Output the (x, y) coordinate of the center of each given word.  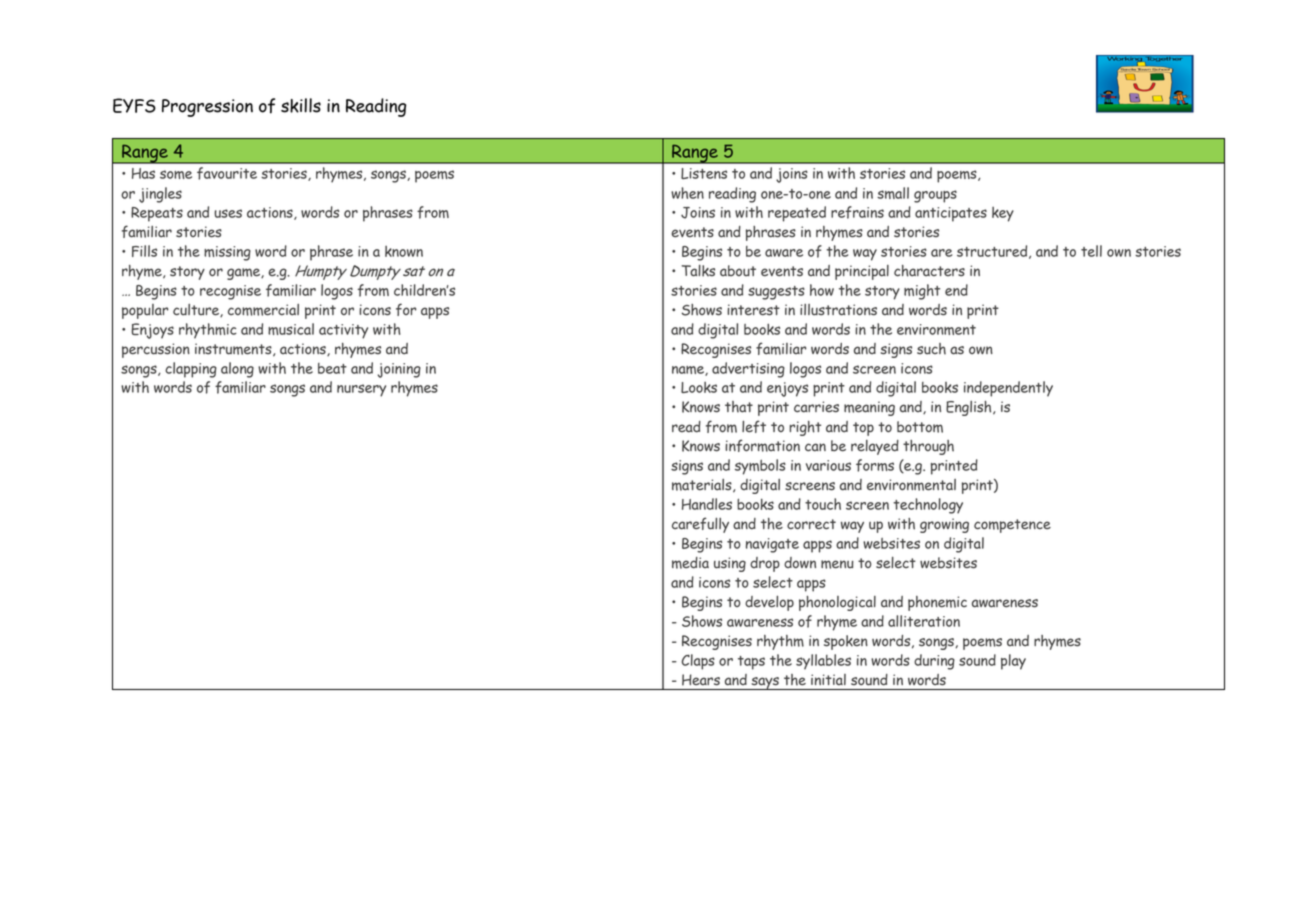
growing (944, 525)
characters (929, 271)
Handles (707, 504)
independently (1008, 389)
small (893, 193)
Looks (699, 387)
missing (227, 253)
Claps (698, 662)
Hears (701, 679)
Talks (698, 271)
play (1013, 662)
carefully (700, 525)
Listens (704, 173)
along (237, 370)
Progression (207, 108)
